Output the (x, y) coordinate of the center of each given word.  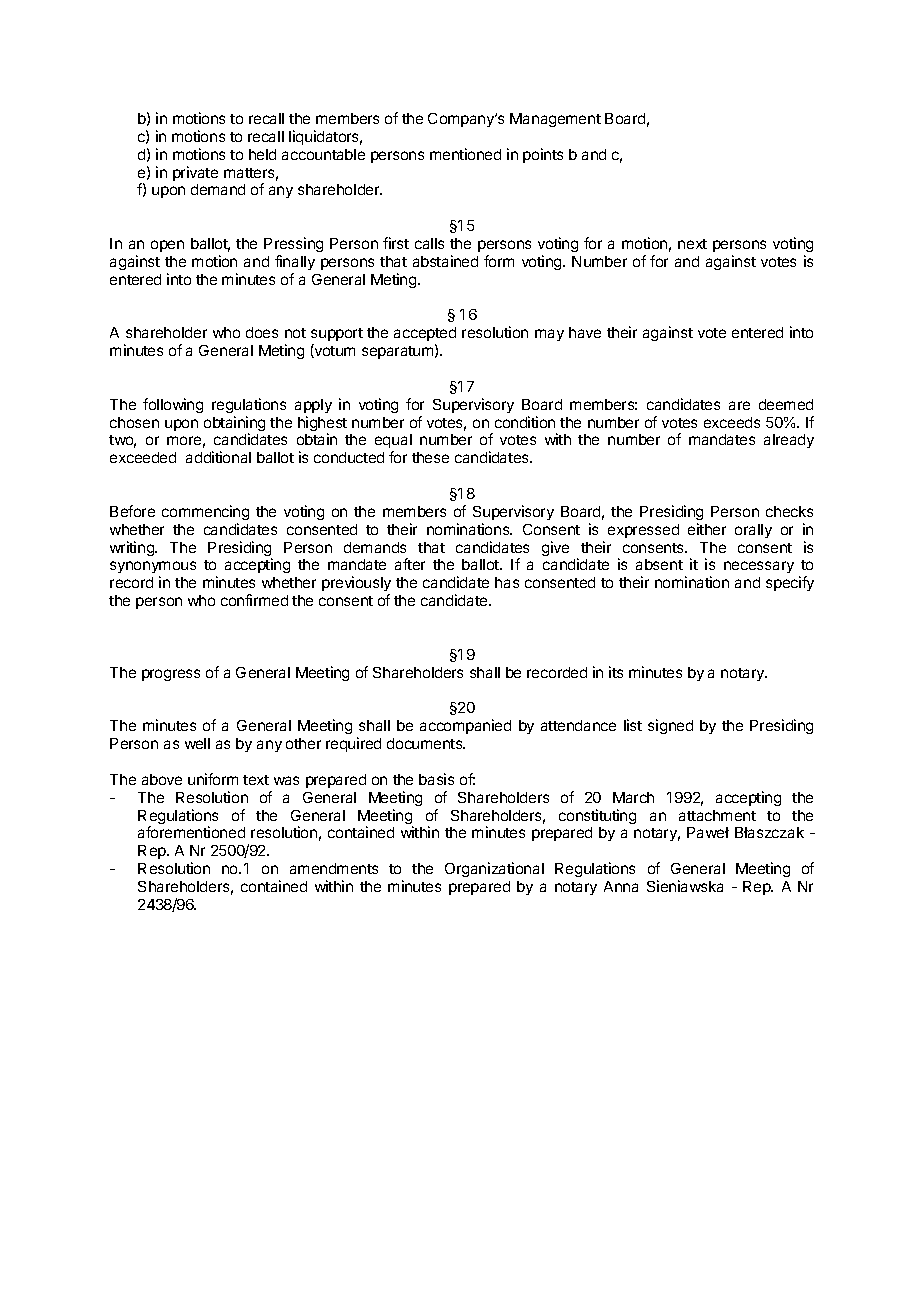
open (167, 246)
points (543, 155)
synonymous (153, 569)
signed (670, 726)
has (507, 582)
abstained (445, 261)
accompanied (465, 726)
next (692, 244)
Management (555, 120)
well (197, 743)
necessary (759, 567)
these (430, 457)
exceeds (732, 422)
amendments (334, 868)
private (195, 173)
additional (218, 457)
